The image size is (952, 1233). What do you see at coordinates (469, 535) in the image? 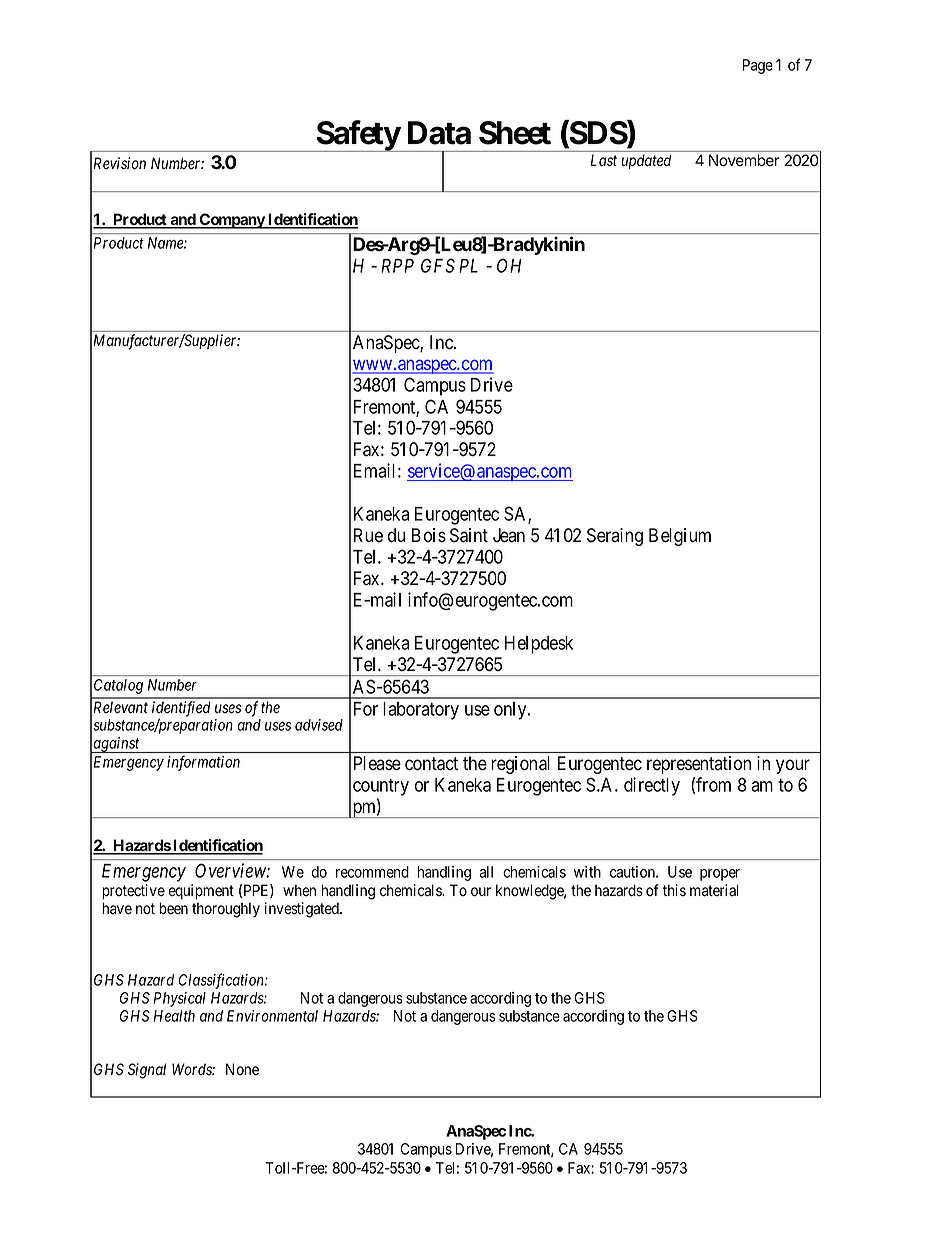
I see `Saint` at bounding box center [469, 535].
